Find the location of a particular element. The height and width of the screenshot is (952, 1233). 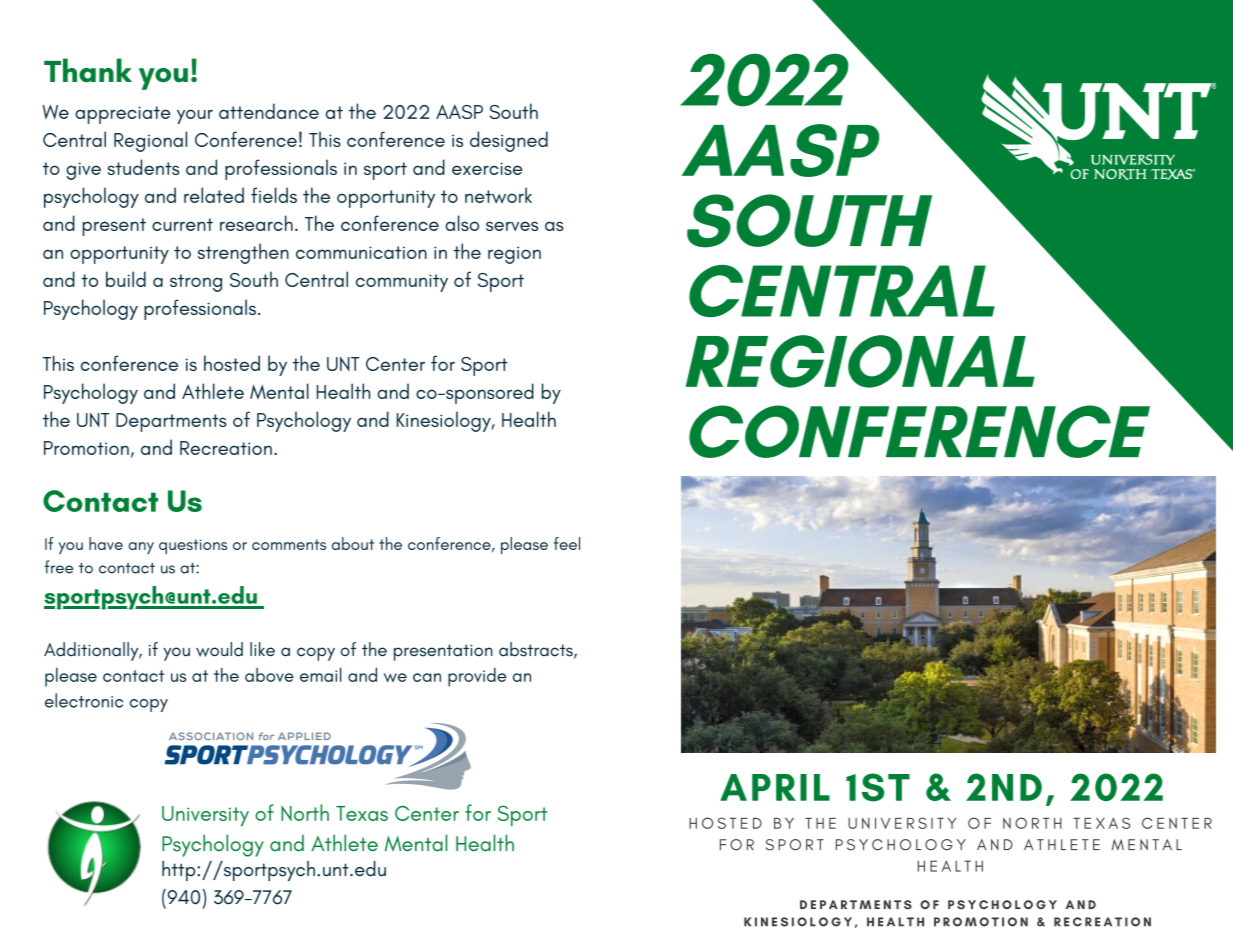

community is located at coordinates (402, 283).
